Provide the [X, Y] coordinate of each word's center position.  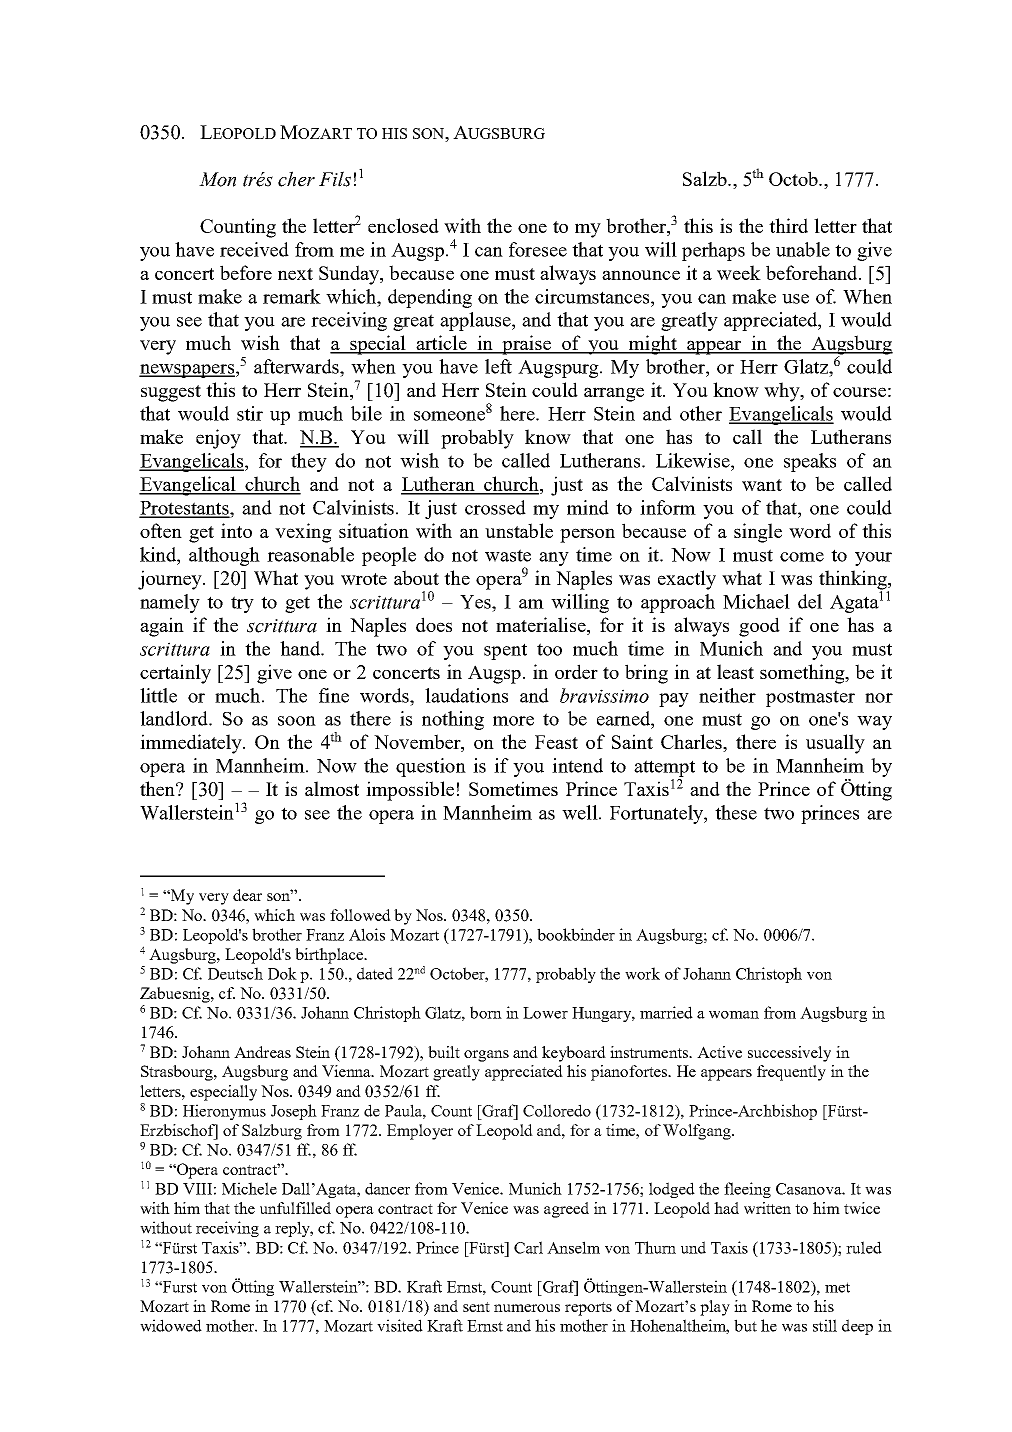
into [236, 530]
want [762, 485]
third [788, 225]
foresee [538, 249]
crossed [495, 507]
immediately [192, 744]
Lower [545, 1013]
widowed [171, 1325]
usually [835, 744]
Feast [556, 742]
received [254, 249]
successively [789, 1054]
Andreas [262, 1052]
